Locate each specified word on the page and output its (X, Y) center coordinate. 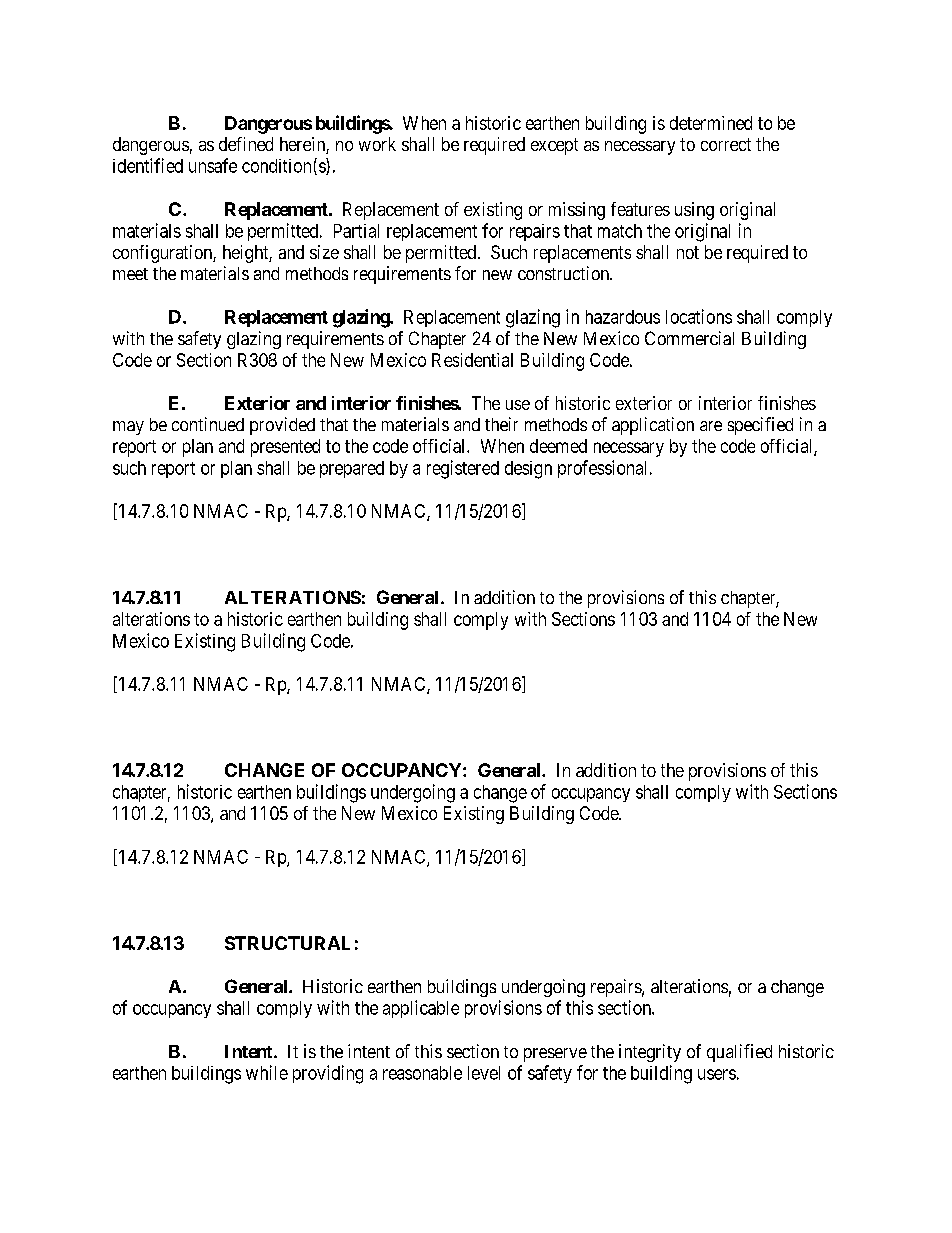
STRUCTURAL (287, 943)
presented (285, 448)
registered (463, 469)
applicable (421, 1009)
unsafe (213, 165)
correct (726, 144)
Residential (472, 360)
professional (604, 469)
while (267, 1072)
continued (208, 424)
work (377, 144)
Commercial (689, 338)
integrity (650, 1053)
